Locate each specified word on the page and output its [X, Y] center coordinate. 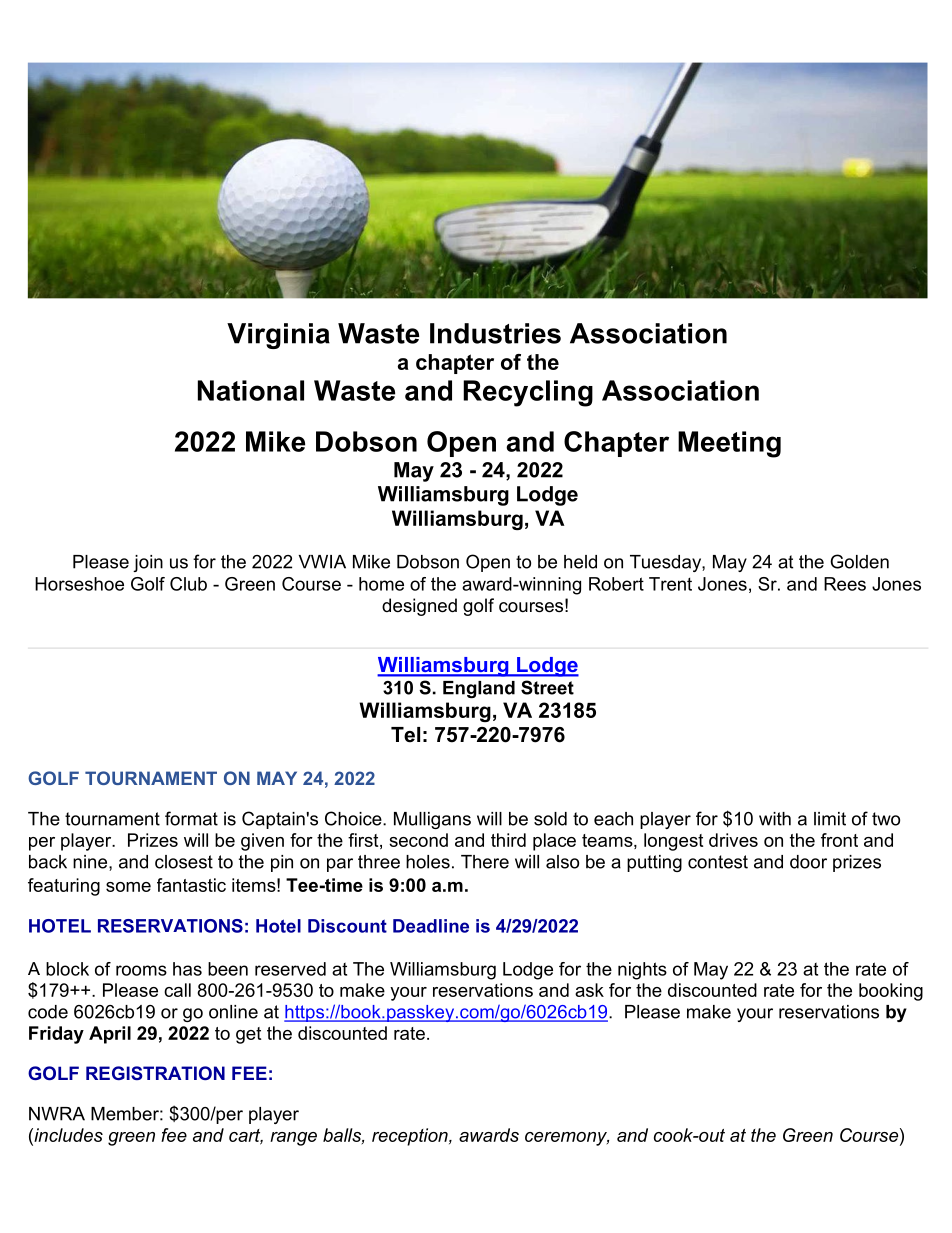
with [775, 819]
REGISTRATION [155, 1073]
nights [642, 971]
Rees [845, 584]
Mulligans [432, 820]
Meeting [729, 444]
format [191, 818]
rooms [141, 970]
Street [547, 687]
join [148, 563]
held [580, 562]
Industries [495, 333]
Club [188, 584]
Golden [859, 561]
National [251, 390]
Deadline [431, 926]
